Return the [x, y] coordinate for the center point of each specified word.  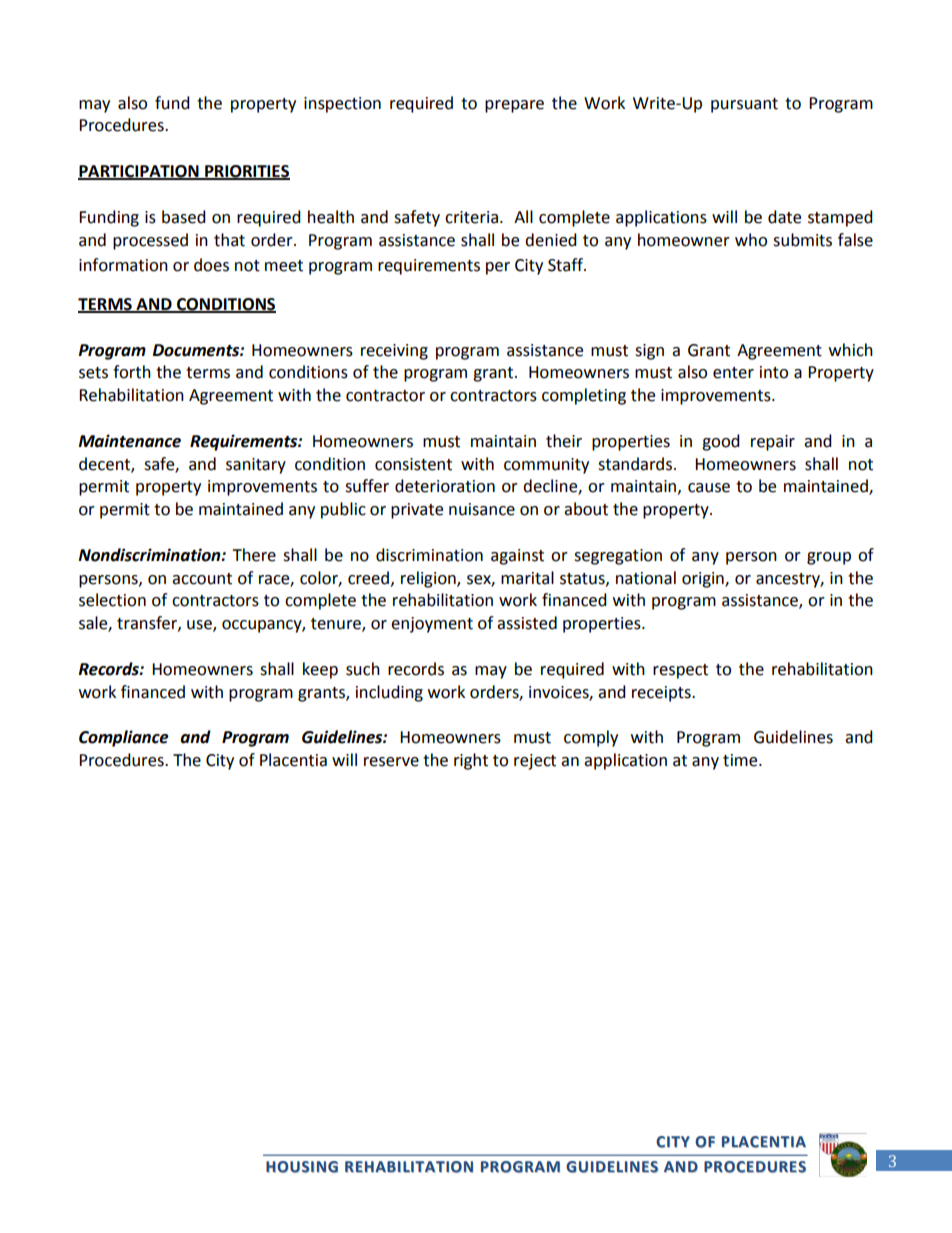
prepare [514, 106]
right [471, 761]
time [741, 760]
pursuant [744, 105]
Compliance [124, 738]
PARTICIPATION [139, 172]
